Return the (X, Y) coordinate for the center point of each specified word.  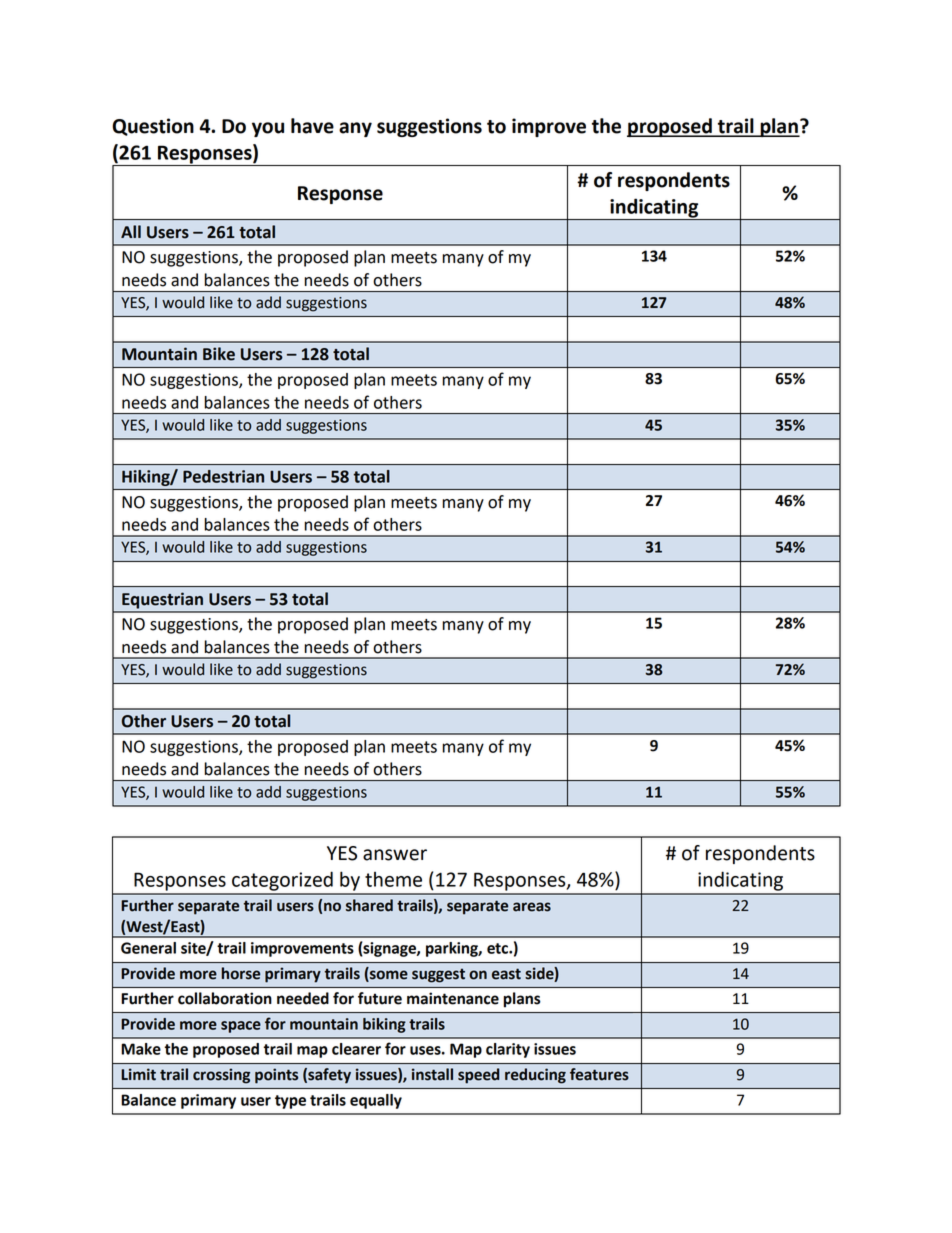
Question (153, 127)
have (312, 126)
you (268, 129)
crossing (221, 1076)
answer (395, 855)
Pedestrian (223, 476)
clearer (356, 1049)
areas (532, 907)
